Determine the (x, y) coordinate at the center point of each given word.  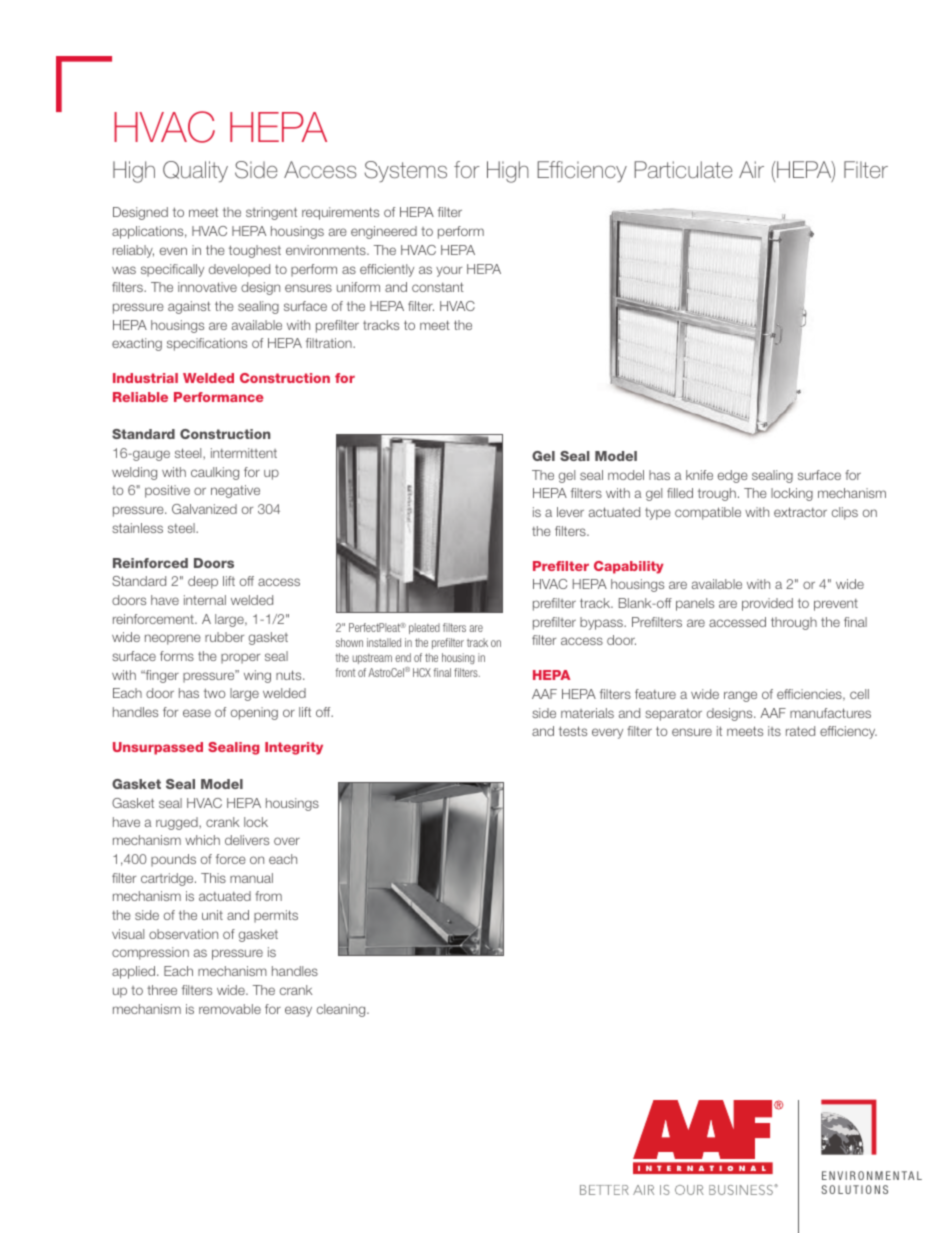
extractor (800, 512)
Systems (406, 171)
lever (570, 512)
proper (240, 658)
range (740, 696)
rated (800, 731)
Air (751, 169)
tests (573, 731)
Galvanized (204, 509)
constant (438, 287)
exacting (137, 344)
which (202, 840)
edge (733, 476)
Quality (195, 171)
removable (230, 1009)
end (403, 657)
